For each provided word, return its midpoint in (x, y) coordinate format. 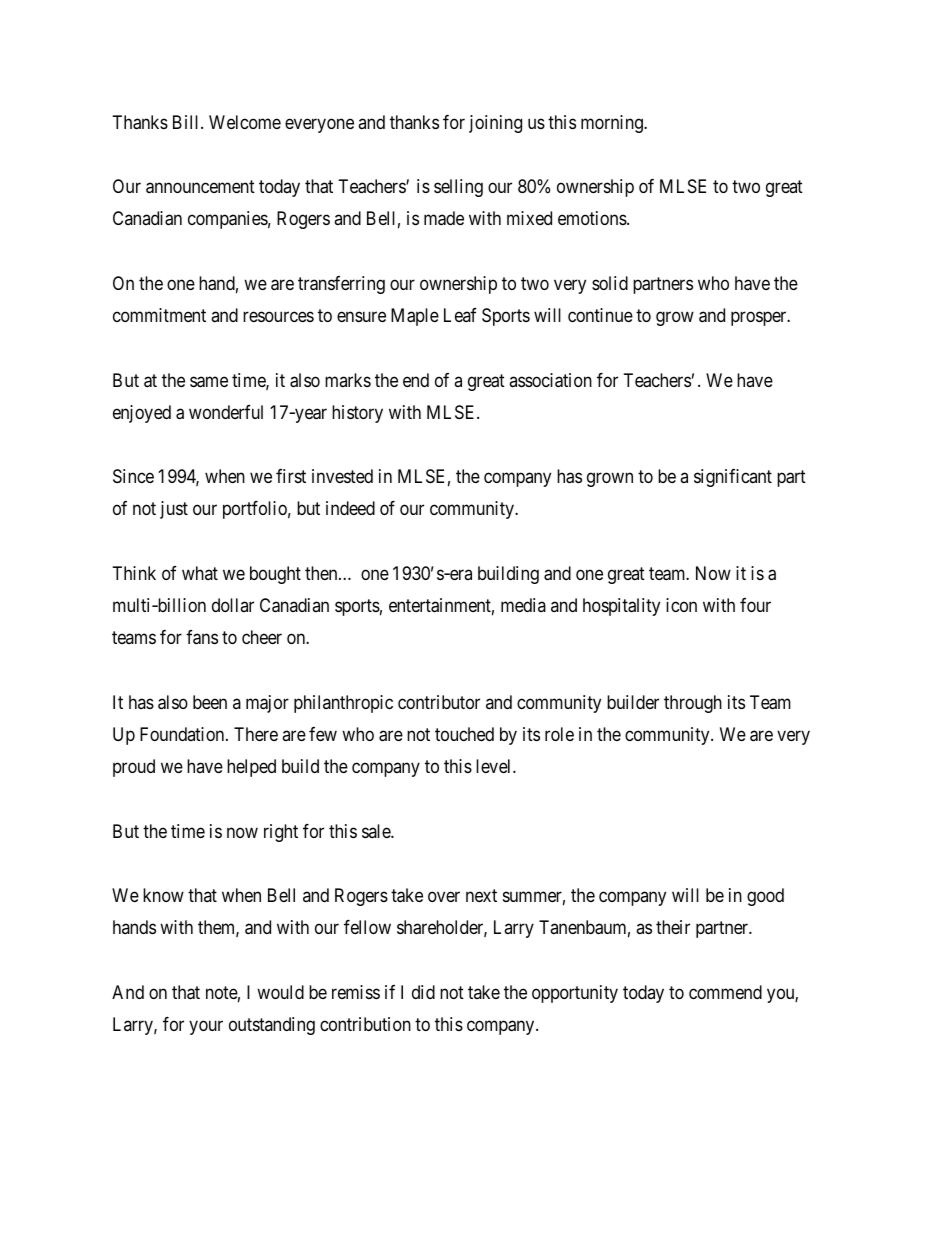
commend (725, 992)
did (423, 992)
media (523, 605)
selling (458, 188)
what (200, 573)
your (206, 1027)
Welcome (245, 122)
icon (681, 605)
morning (613, 124)
